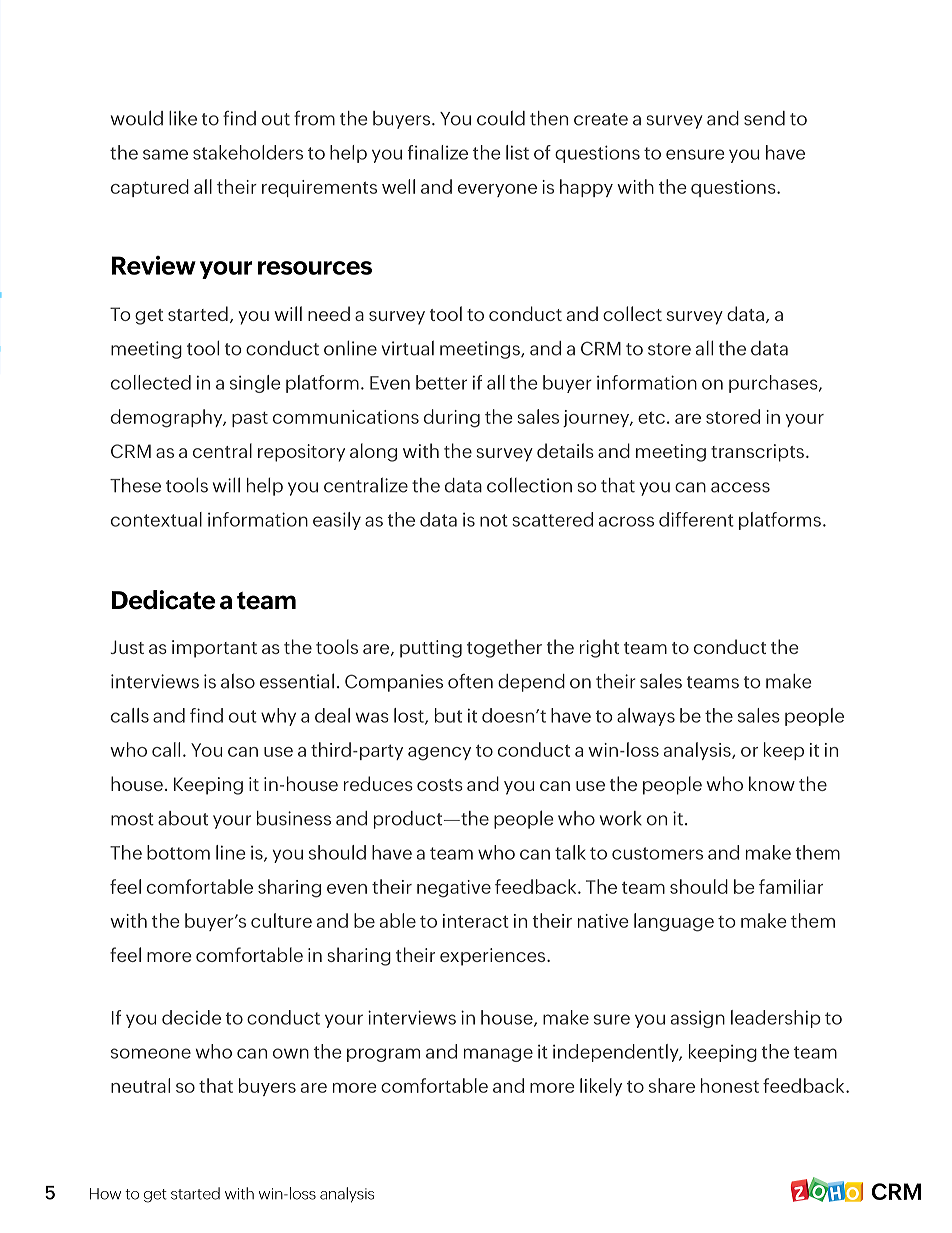 The height and width of the screenshot is (1233, 952). What do you see at coordinates (646, 717) in the screenshot?
I see `always` at bounding box center [646, 717].
